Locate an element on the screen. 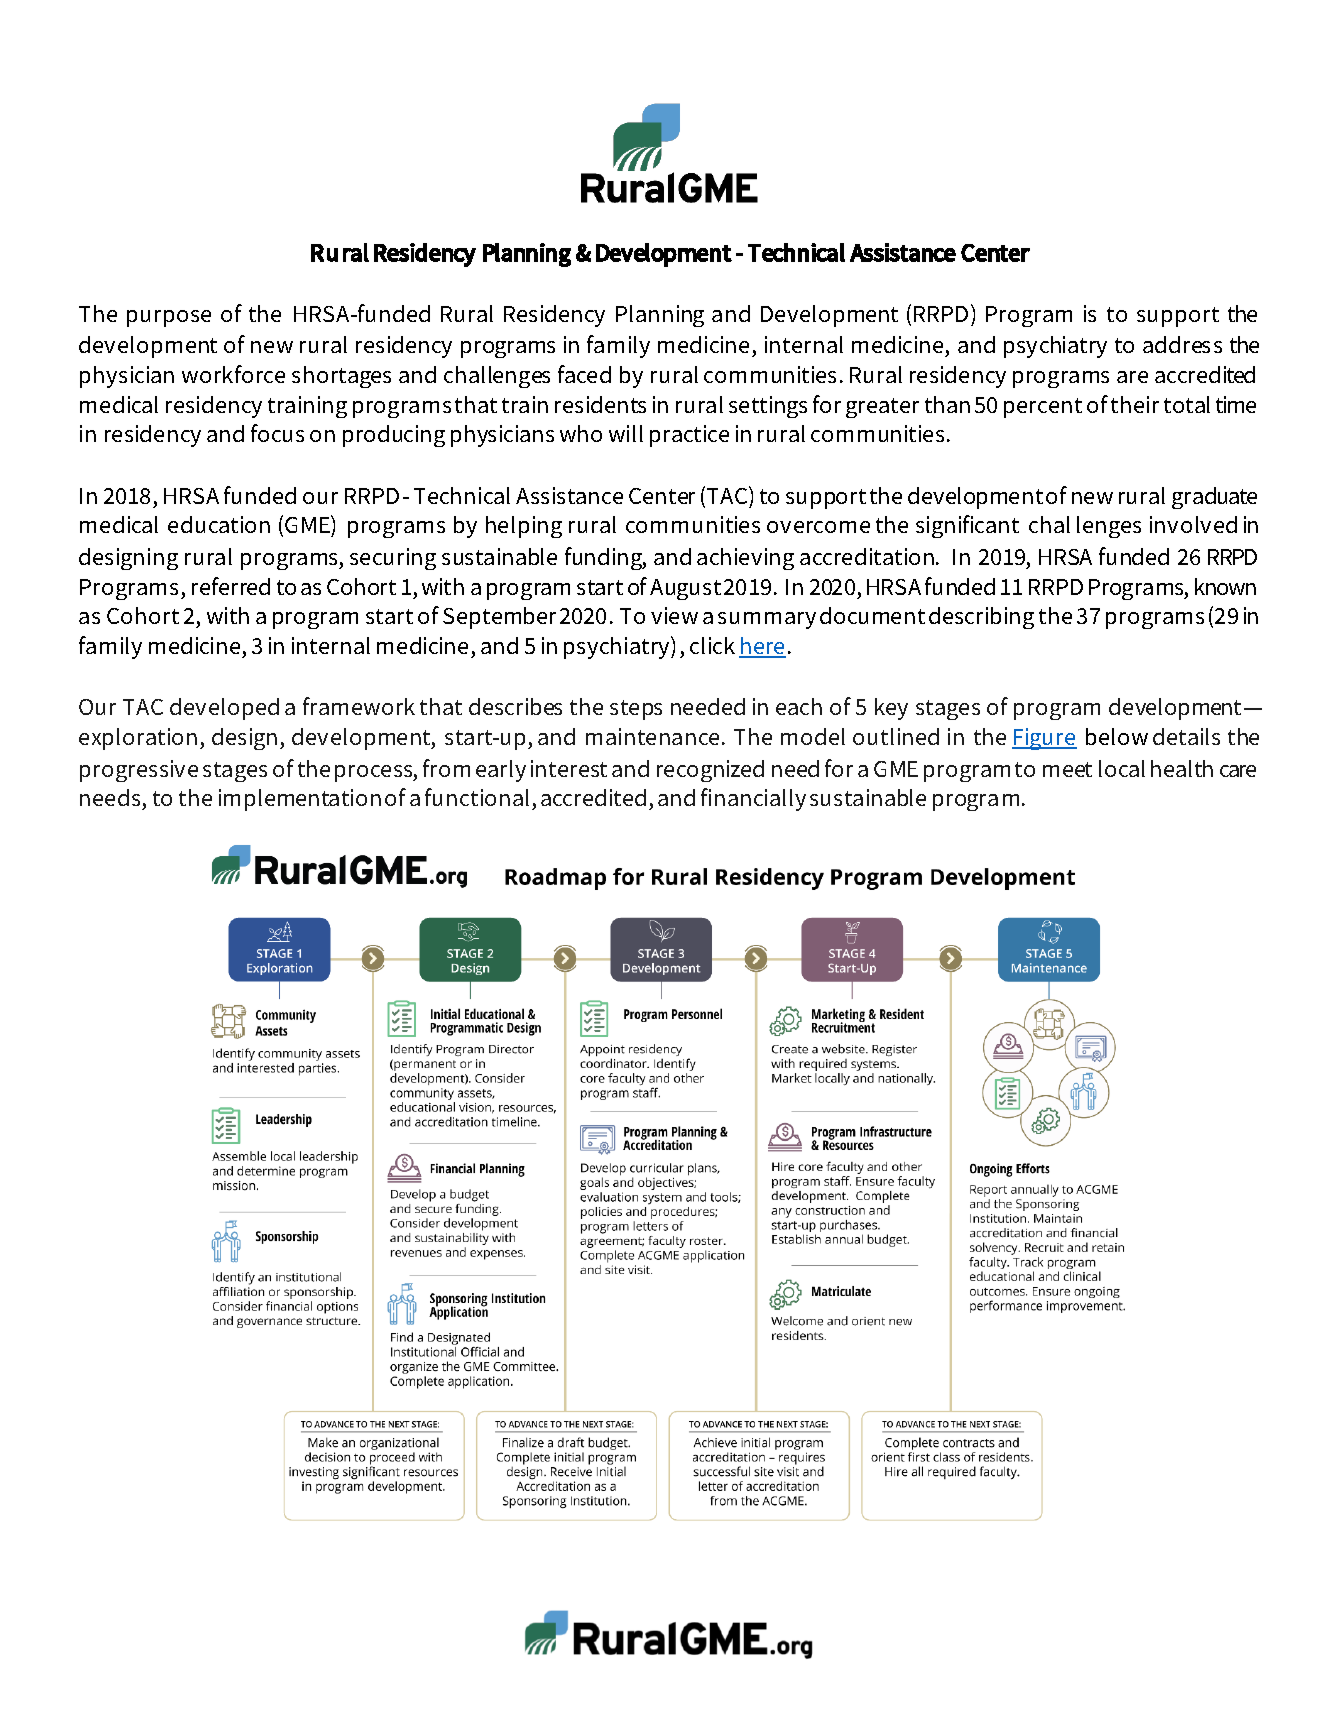  click is located at coordinates (712, 645).
